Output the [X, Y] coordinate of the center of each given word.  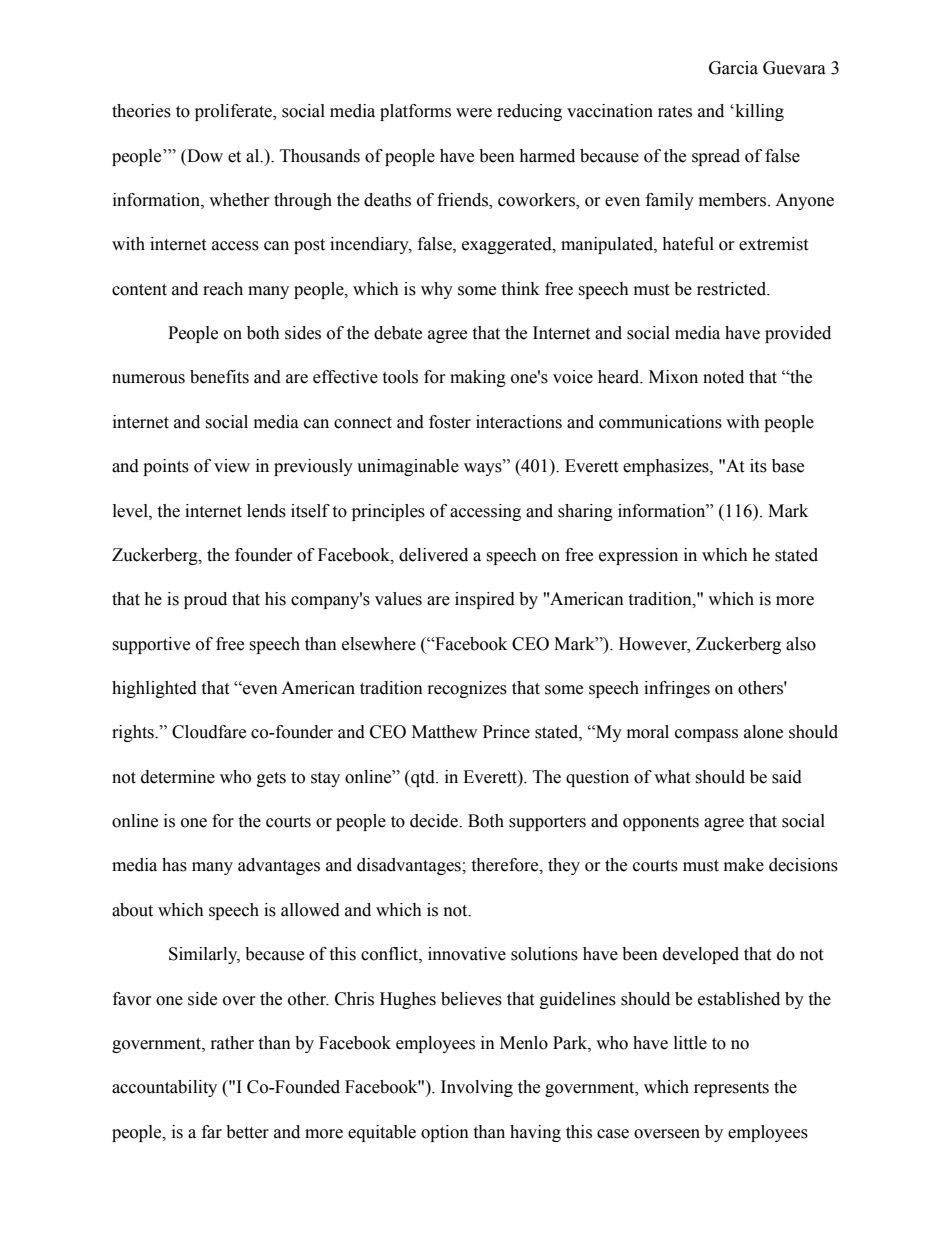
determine [178, 777]
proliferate [234, 112]
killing [758, 112]
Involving [477, 1088]
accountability [164, 1088]
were [474, 113]
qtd [423, 778]
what [672, 777]
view [232, 466]
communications [660, 422]
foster [450, 422]
